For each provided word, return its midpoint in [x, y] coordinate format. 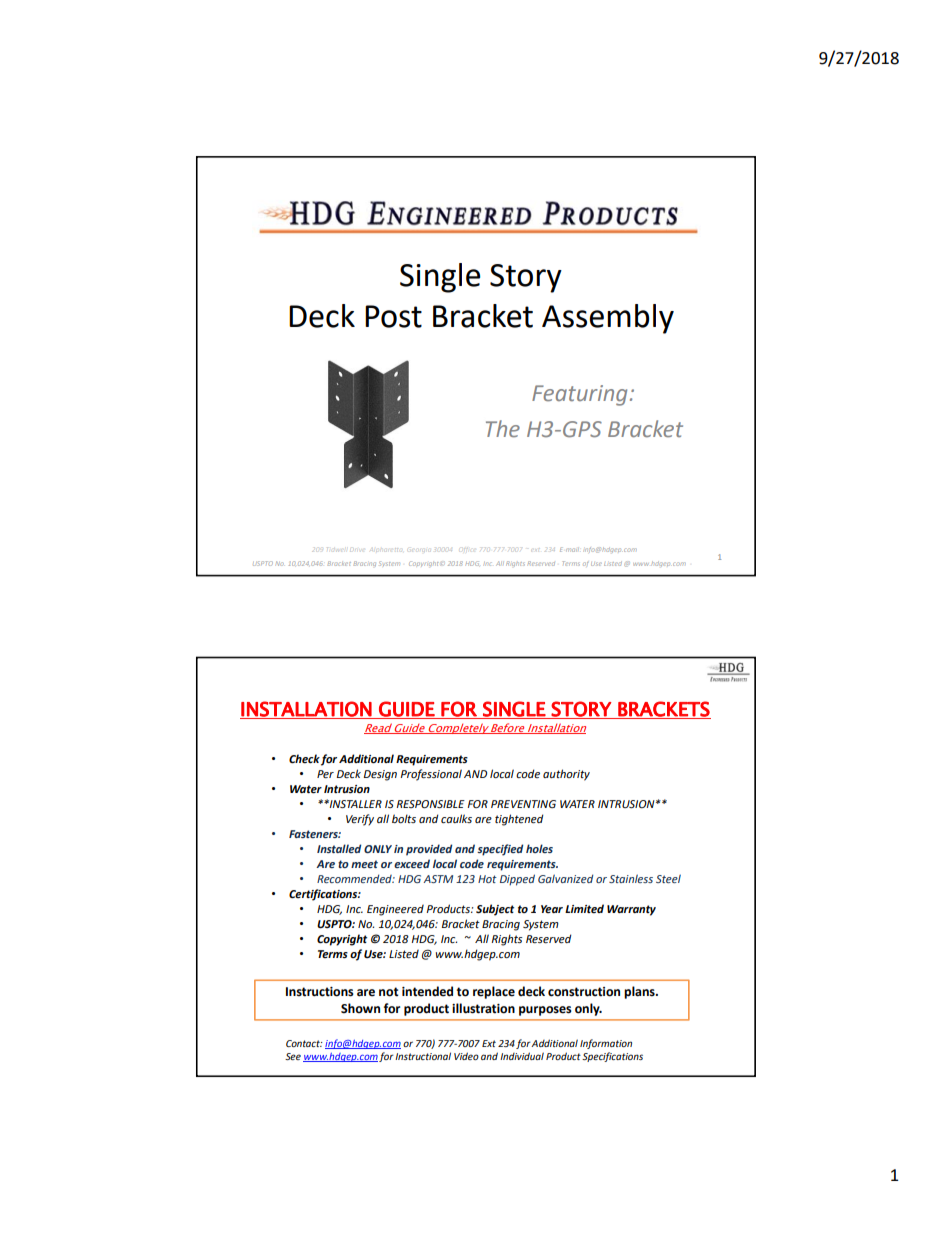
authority [566, 775]
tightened [519, 820]
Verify [360, 820]
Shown [360, 1008]
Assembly [608, 319]
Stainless [631, 878]
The [503, 429]
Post [393, 316]
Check [304, 759]
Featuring [579, 395]
